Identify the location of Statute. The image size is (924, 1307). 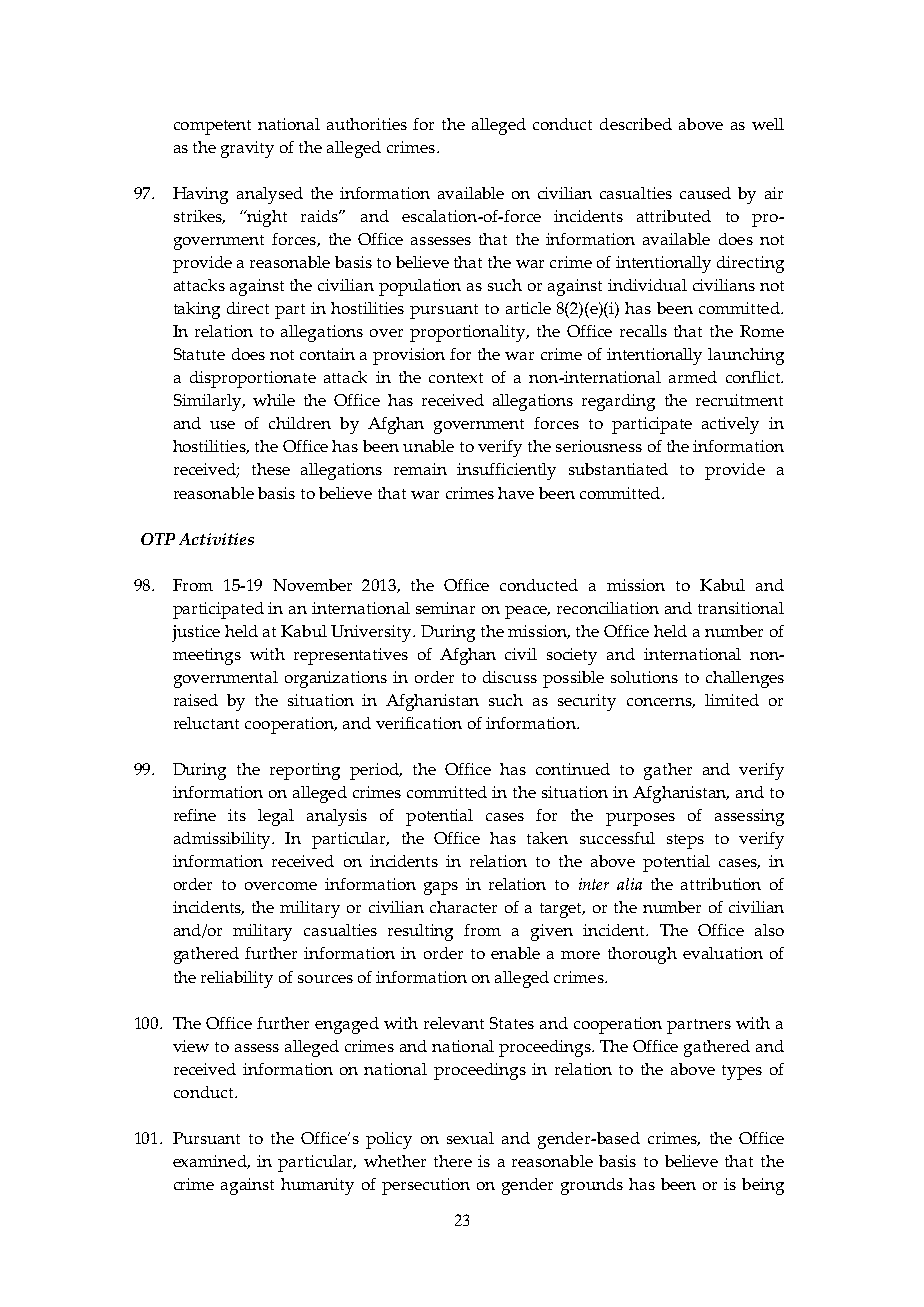
(199, 354).
